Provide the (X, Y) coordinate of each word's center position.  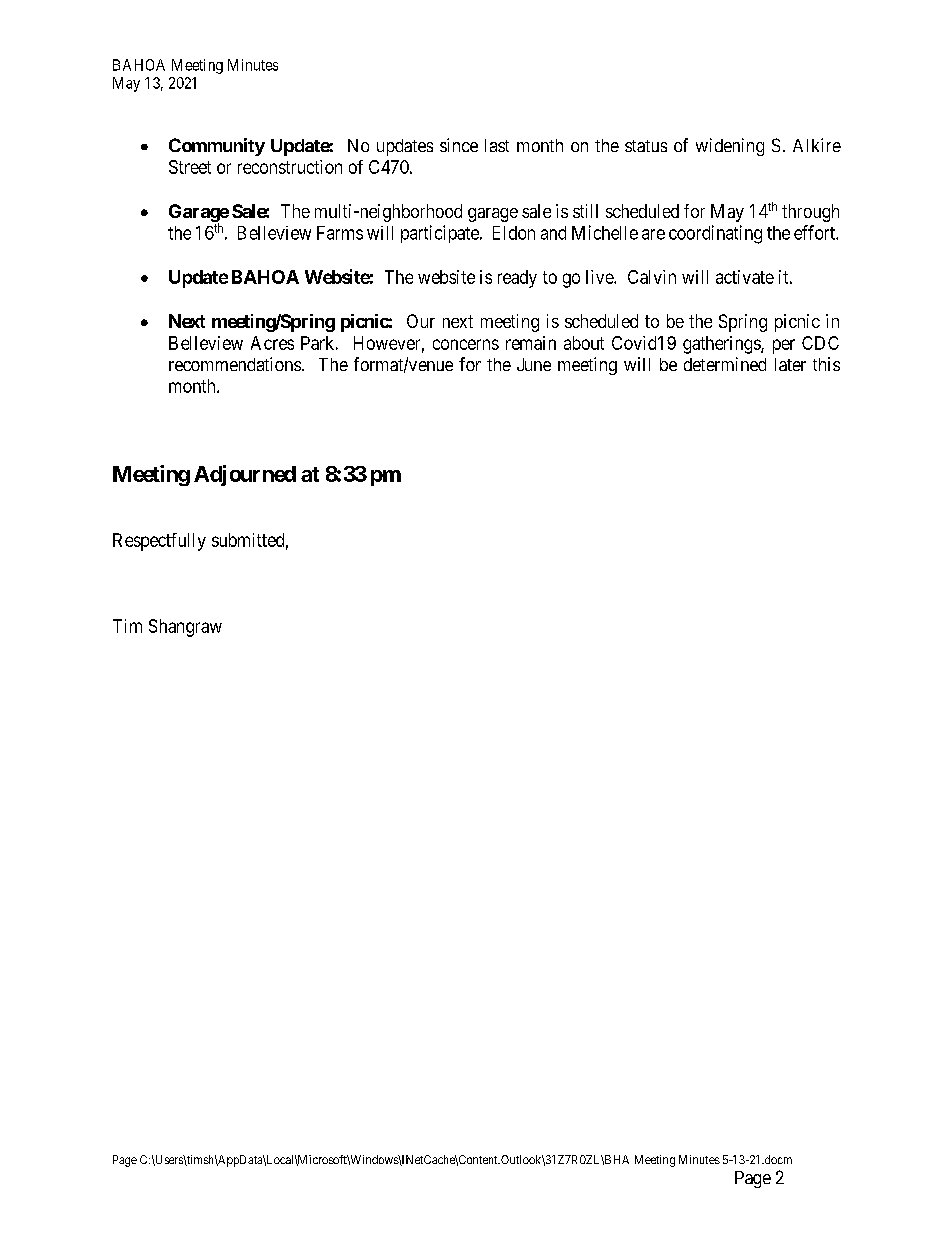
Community (217, 147)
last (497, 145)
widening (730, 147)
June (534, 364)
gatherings (722, 345)
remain (531, 343)
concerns (466, 344)
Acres (272, 343)
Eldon (514, 233)
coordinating (715, 234)
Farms (340, 233)
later (790, 364)
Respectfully (159, 542)
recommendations (235, 364)
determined (725, 364)
